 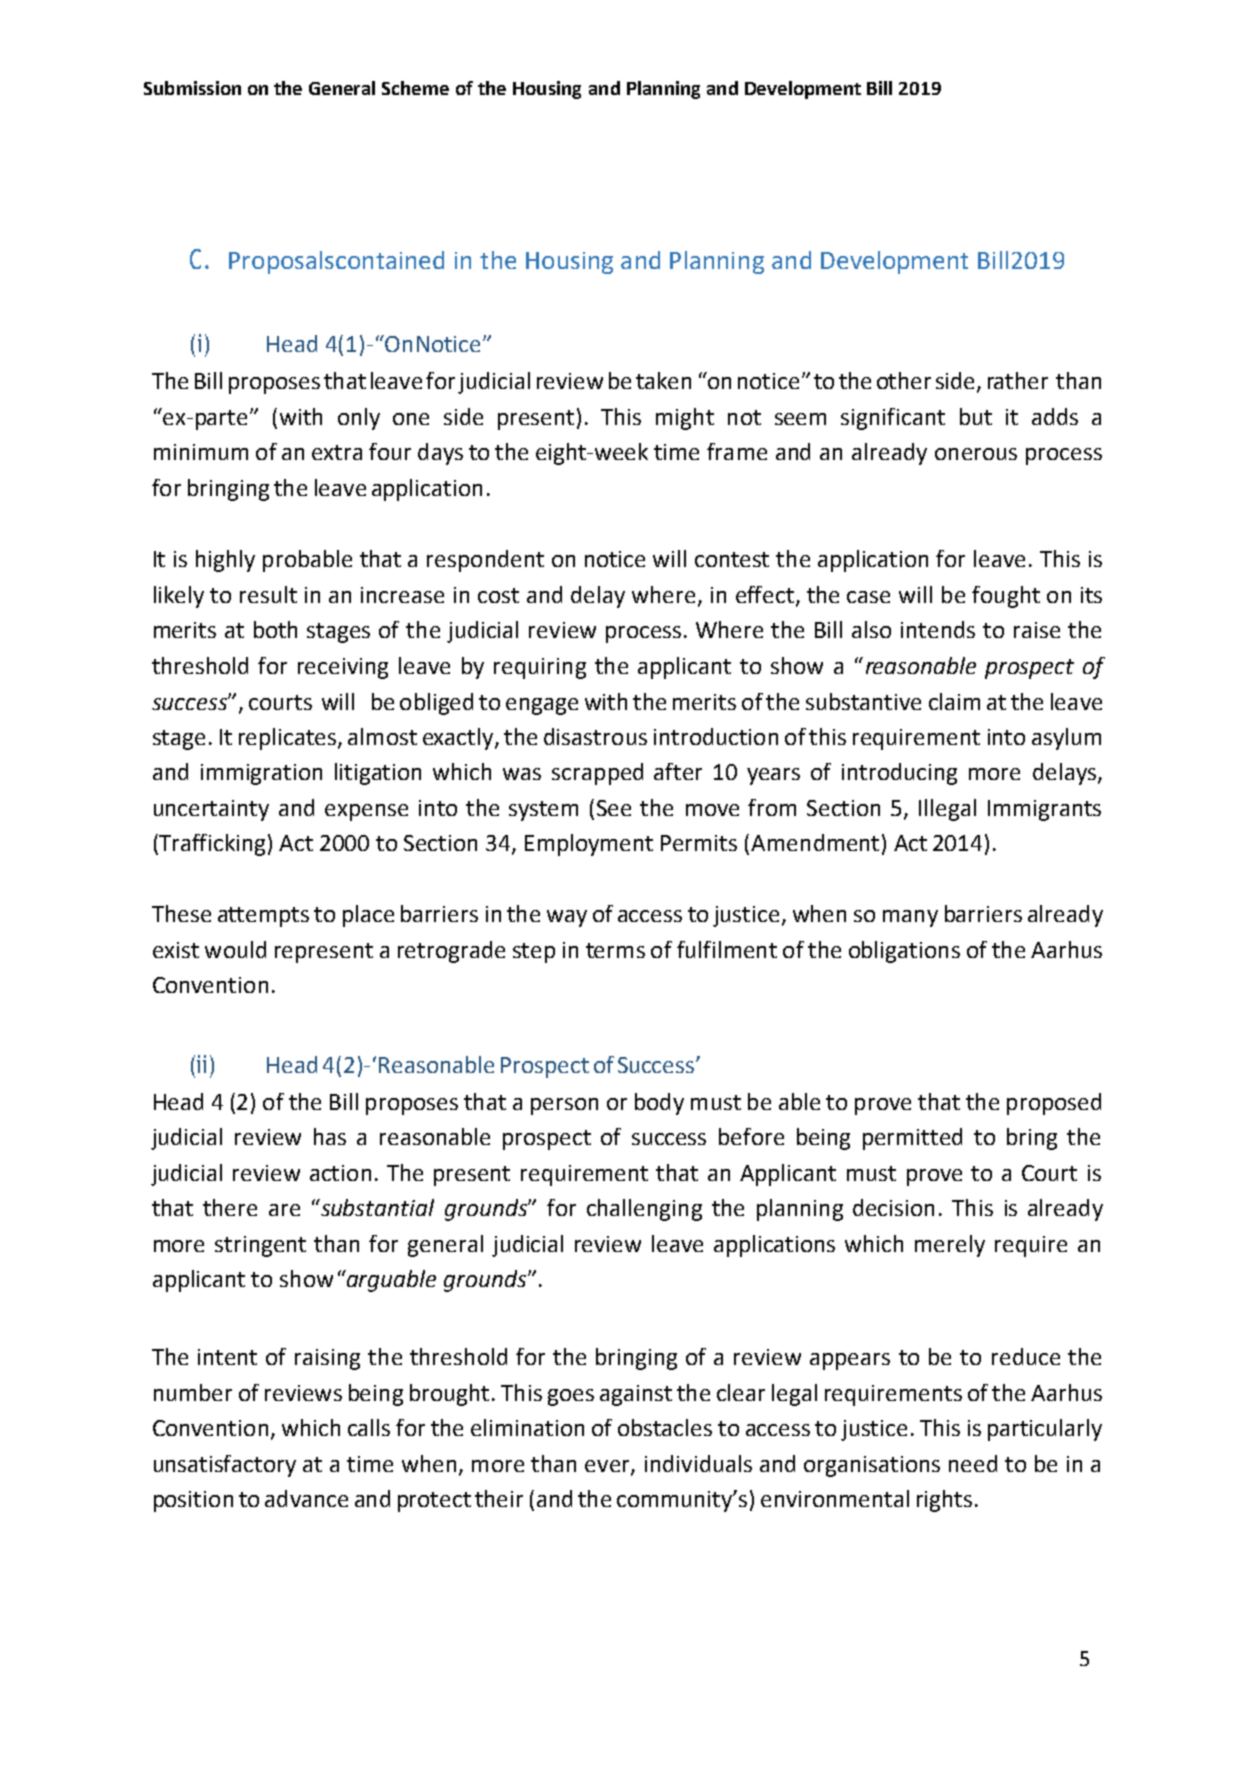 I want to click on advance, so click(x=306, y=1498).
